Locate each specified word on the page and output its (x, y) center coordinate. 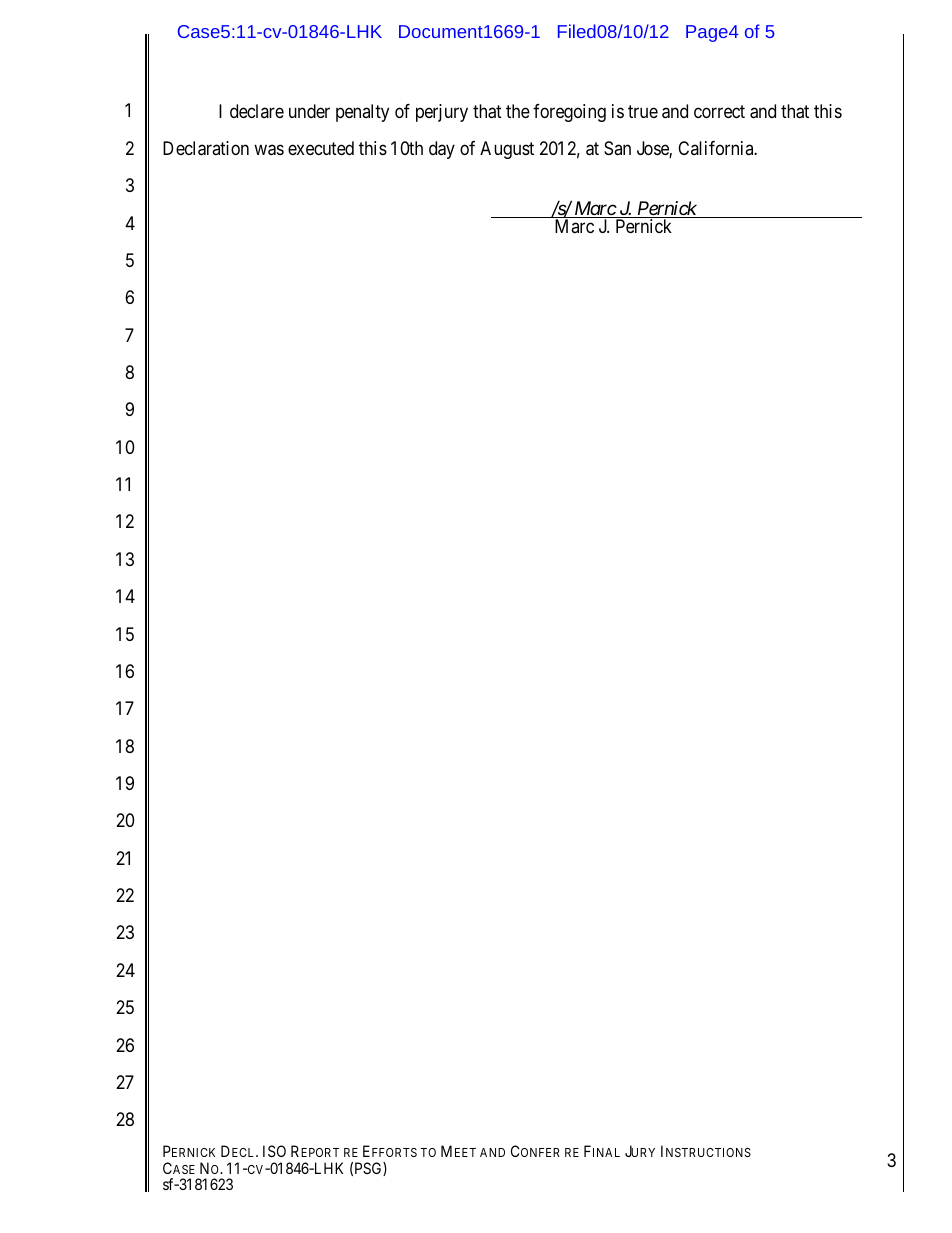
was (269, 150)
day (442, 150)
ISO (274, 1151)
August (507, 150)
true (643, 111)
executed (321, 148)
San (617, 148)
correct (719, 111)
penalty (362, 113)
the (518, 111)
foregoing (569, 113)
